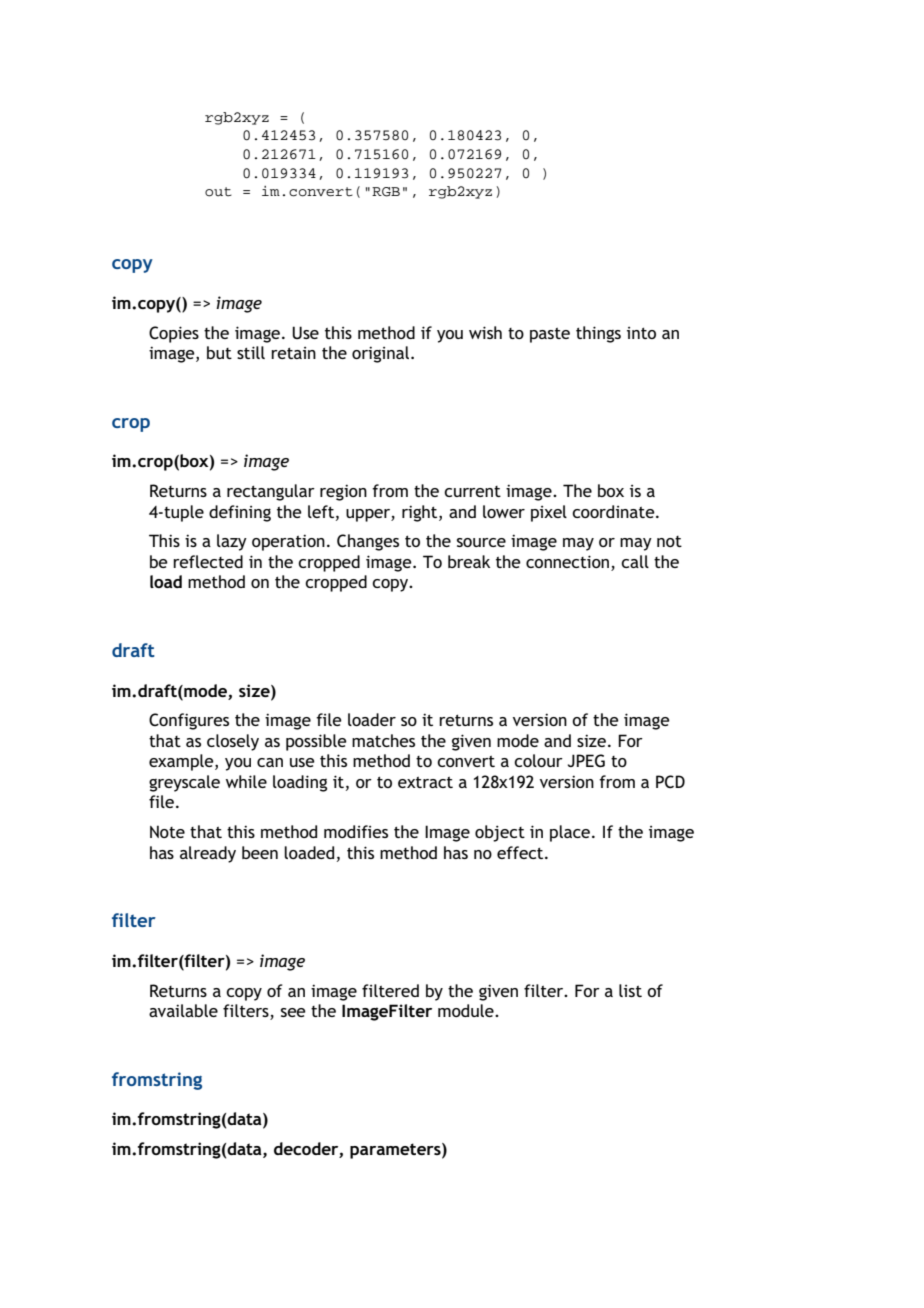 The image size is (924, 1308). What do you see at coordinates (485, 332) in the page?
I see `wish` at bounding box center [485, 332].
